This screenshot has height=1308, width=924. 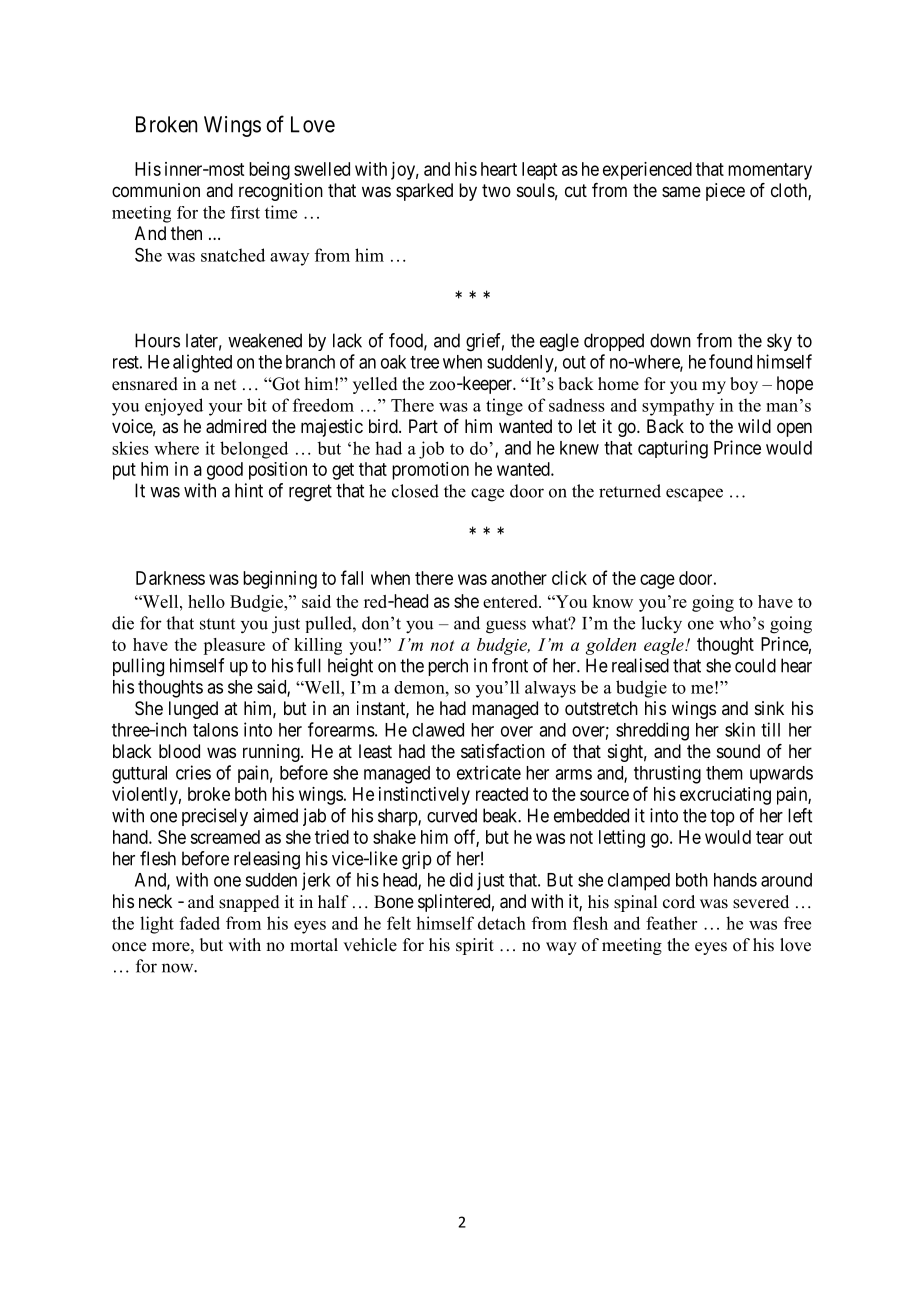 I want to click on could, so click(x=755, y=665).
